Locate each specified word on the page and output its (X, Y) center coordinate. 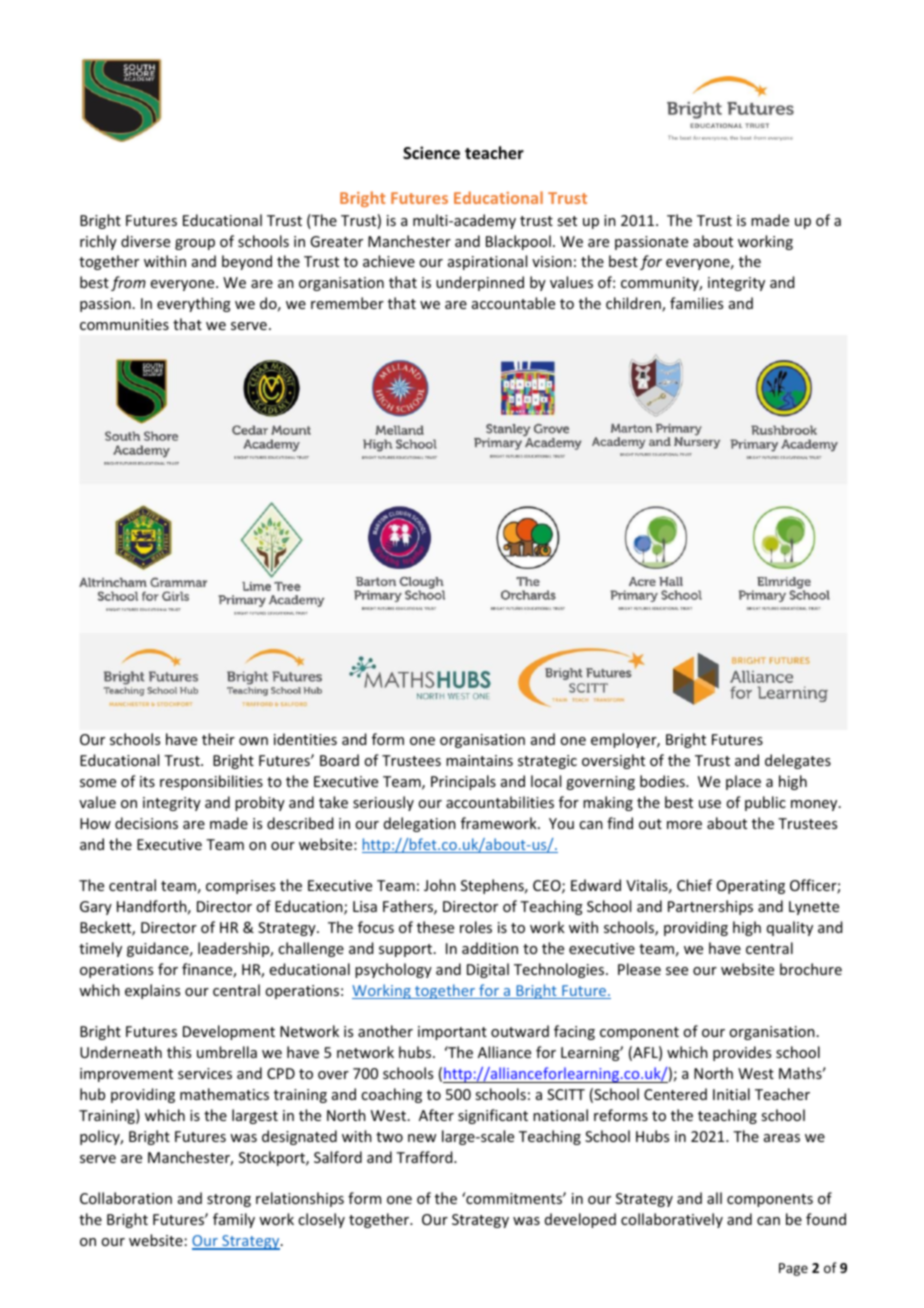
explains (152, 991)
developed (580, 1220)
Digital (488, 970)
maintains (479, 760)
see (677, 971)
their (218, 739)
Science (431, 153)
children (634, 304)
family (234, 1220)
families (696, 303)
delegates (798, 761)
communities (124, 324)
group (195, 244)
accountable (513, 303)
